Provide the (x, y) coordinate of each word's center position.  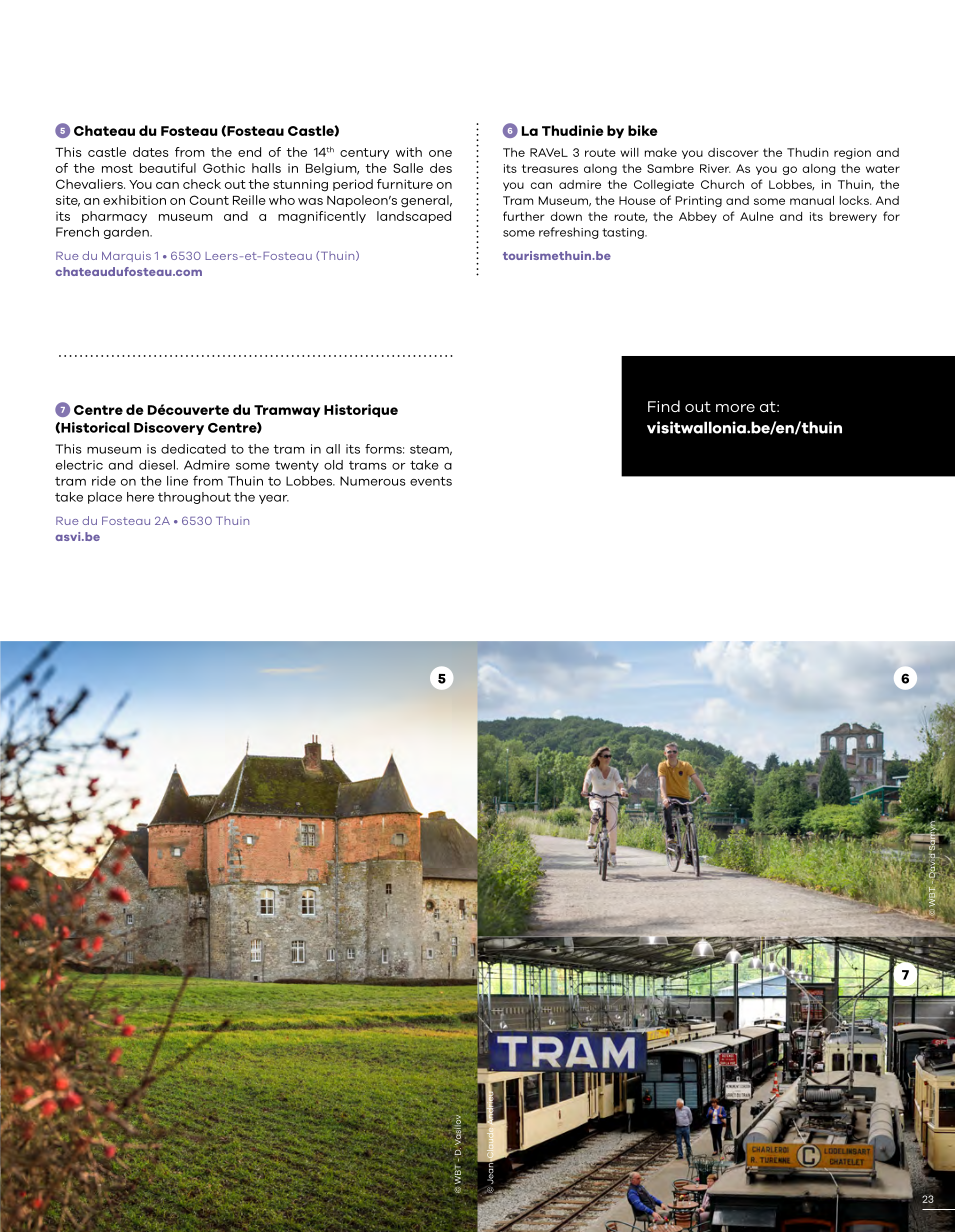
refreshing (569, 233)
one (440, 153)
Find (664, 406)
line (177, 481)
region (852, 153)
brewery (853, 217)
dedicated (193, 449)
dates (150, 152)
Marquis (126, 256)
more (735, 408)
